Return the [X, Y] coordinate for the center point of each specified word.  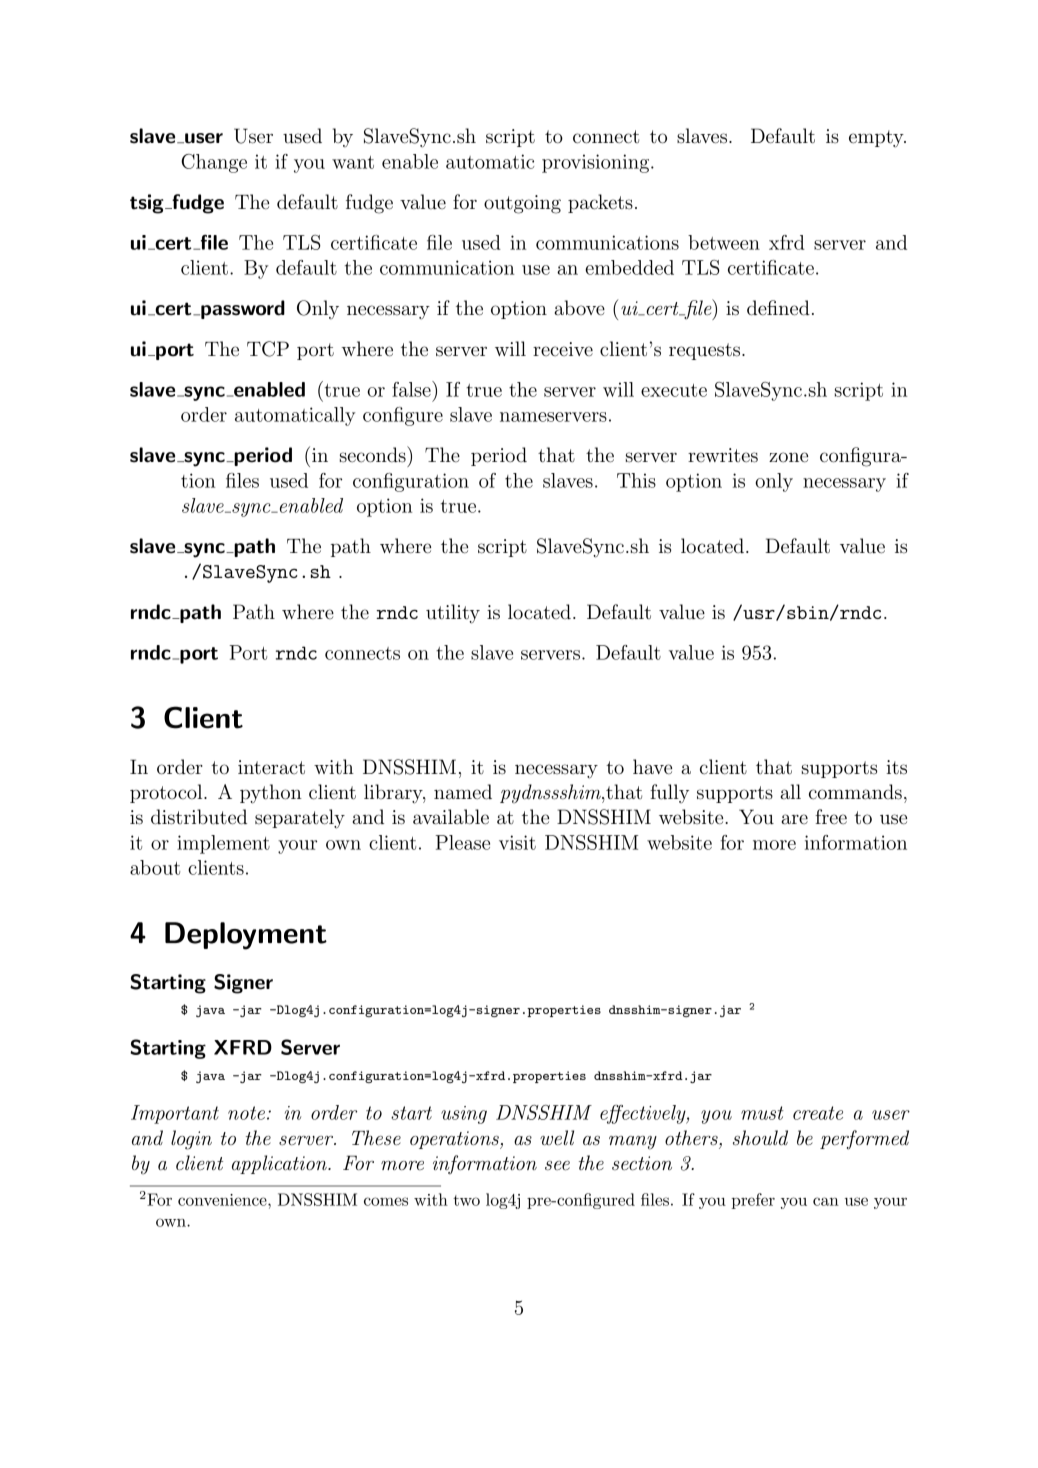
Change [214, 163]
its [896, 767]
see [557, 1166]
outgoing [522, 204]
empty [877, 139]
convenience [223, 1200]
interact [271, 767]
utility [453, 614]
